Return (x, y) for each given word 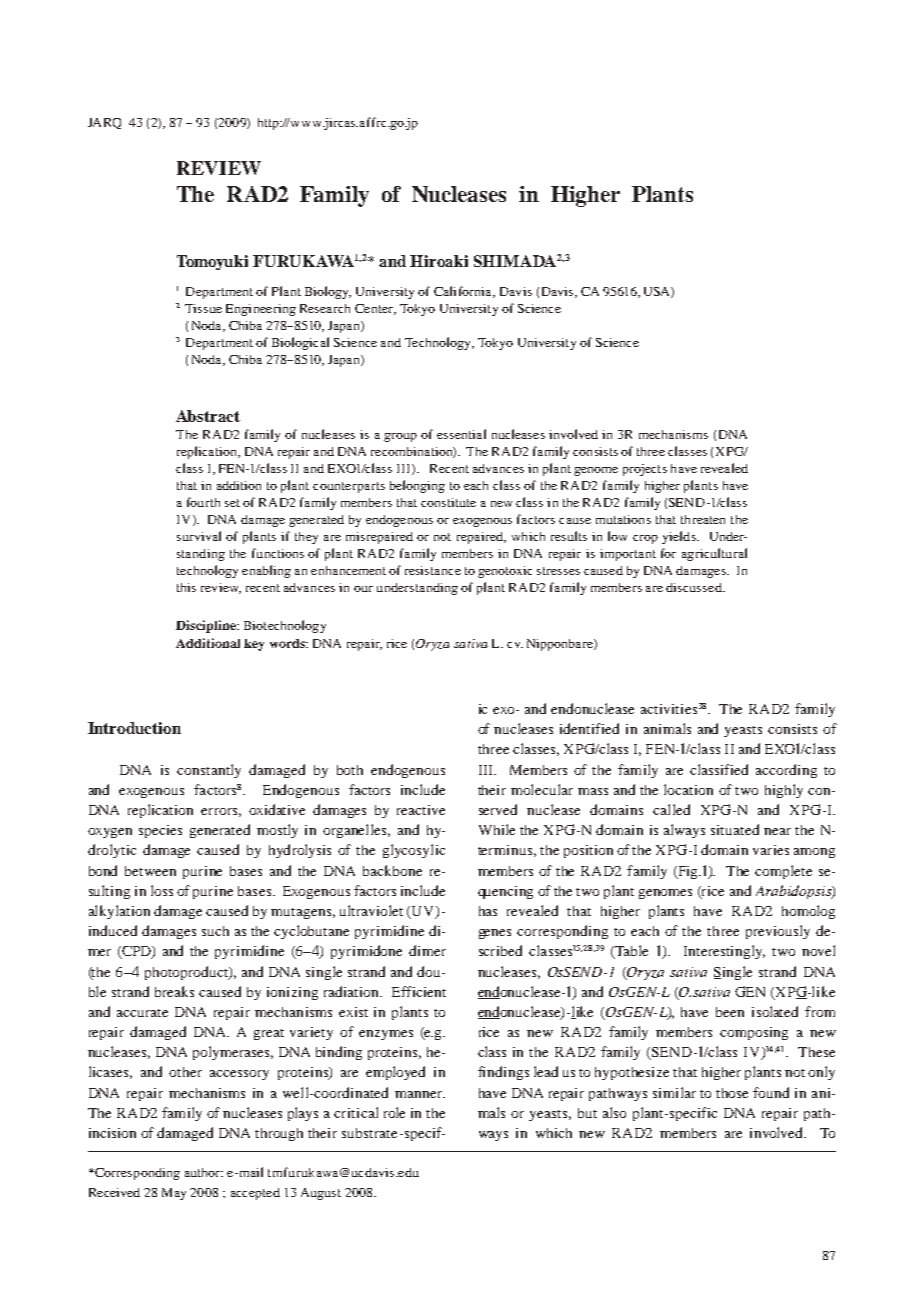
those (732, 1093)
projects (645, 470)
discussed (695, 587)
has (488, 911)
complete (783, 872)
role (394, 1112)
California (464, 292)
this (186, 587)
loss (162, 890)
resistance (433, 570)
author (203, 1172)
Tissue (203, 308)
